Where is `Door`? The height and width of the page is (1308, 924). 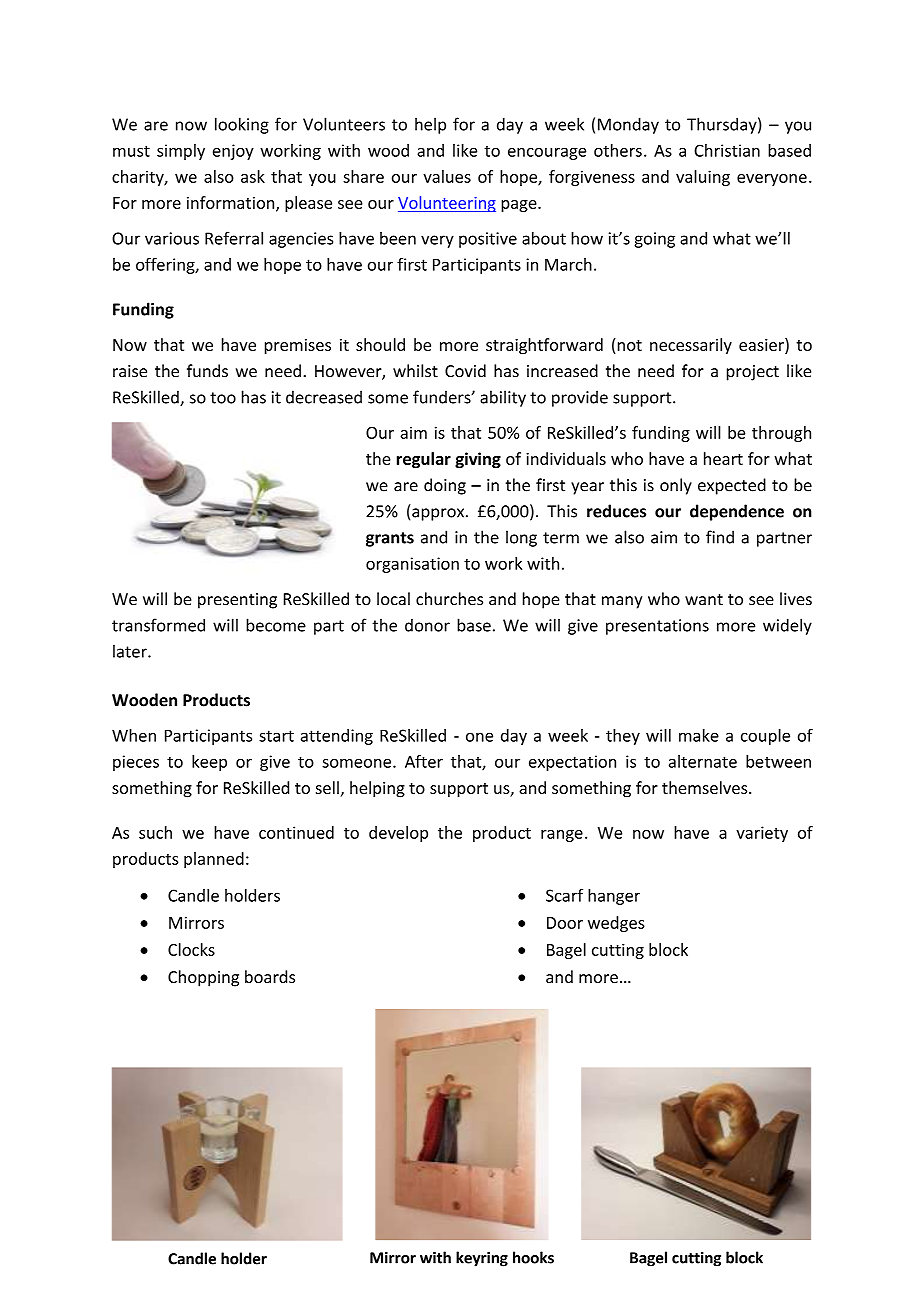 Door is located at coordinates (565, 923).
